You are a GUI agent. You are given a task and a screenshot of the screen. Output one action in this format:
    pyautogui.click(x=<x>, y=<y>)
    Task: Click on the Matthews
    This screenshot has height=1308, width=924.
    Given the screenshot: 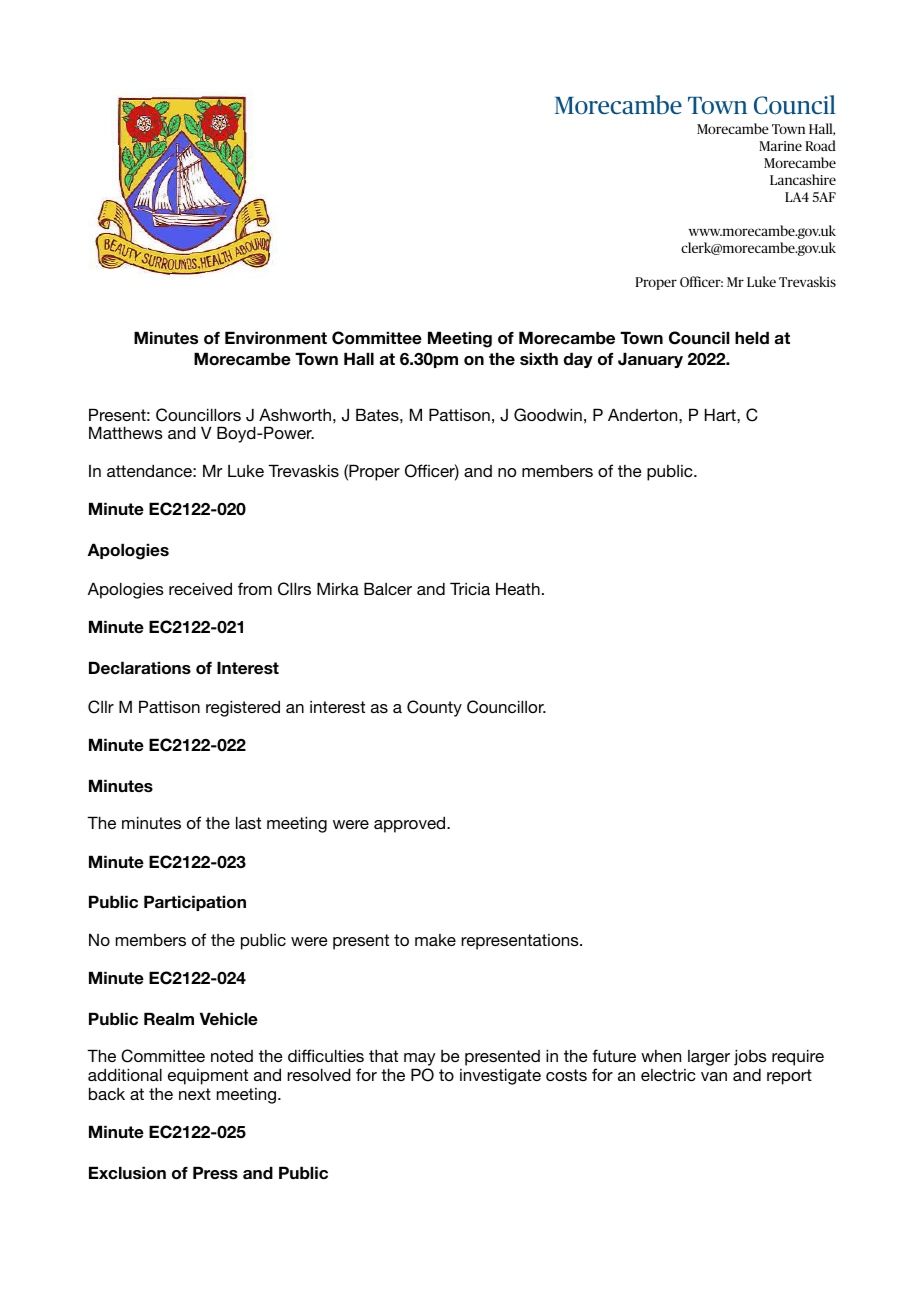 What is the action you would take?
    pyautogui.click(x=126, y=432)
